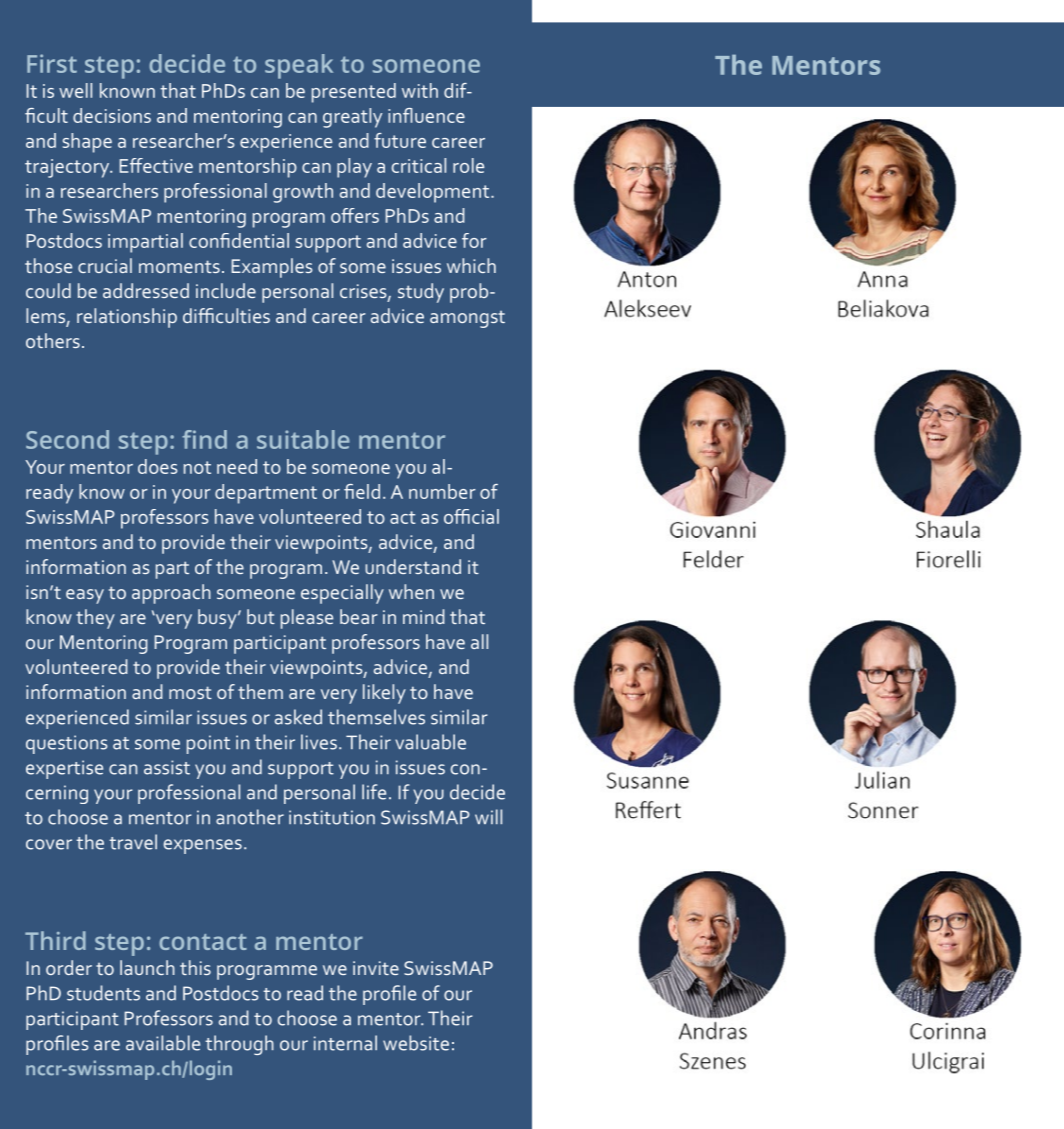 Image resolution: width=1064 pixels, height=1129 pixels. What do you see at coordinates (103, 993) in the document?
I see `students` at bounding box center [103, 993].
